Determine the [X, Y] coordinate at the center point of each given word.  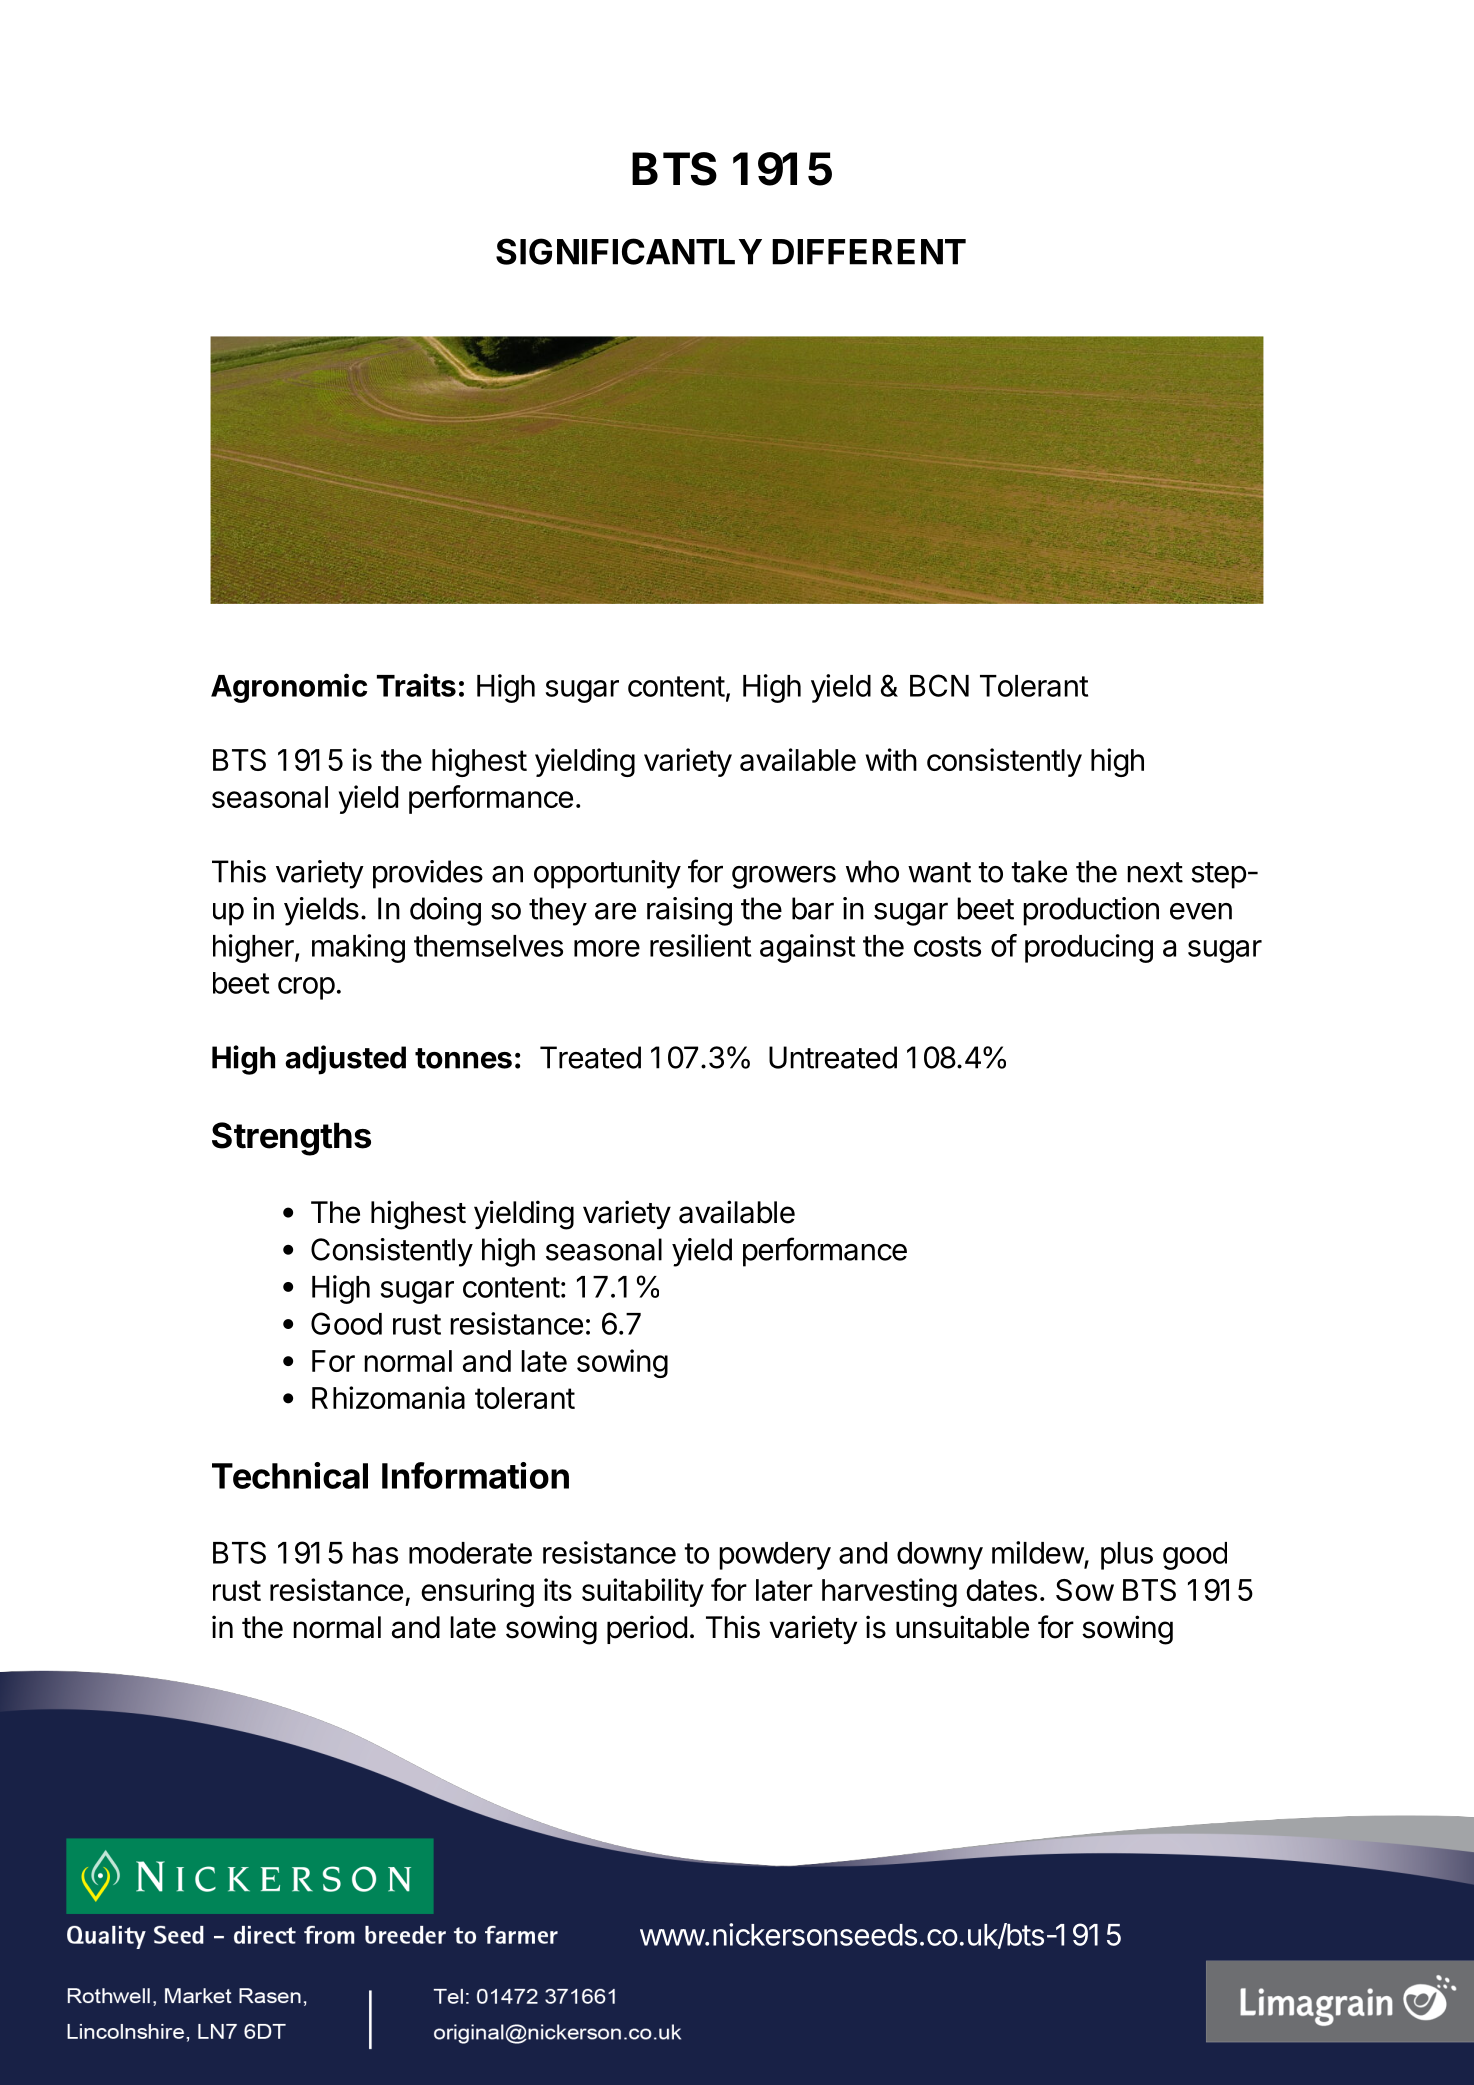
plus [1127, 1556]
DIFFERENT [869, 252]
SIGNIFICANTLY [629, 251]
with [891, 759]
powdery [775, 1556]
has [375, 1553]
